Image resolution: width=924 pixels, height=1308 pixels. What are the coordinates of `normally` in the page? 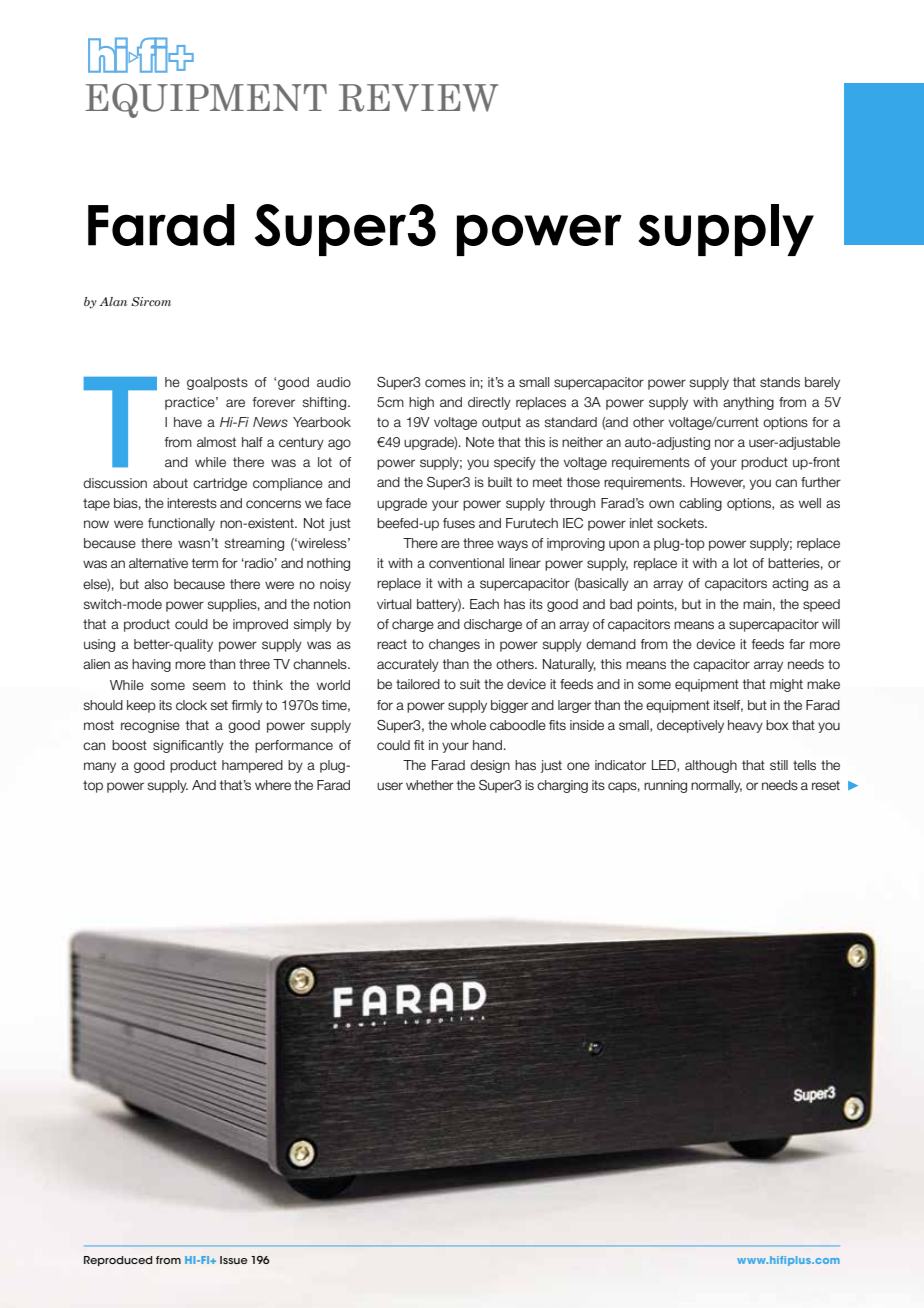 It's located at (716, 786).
